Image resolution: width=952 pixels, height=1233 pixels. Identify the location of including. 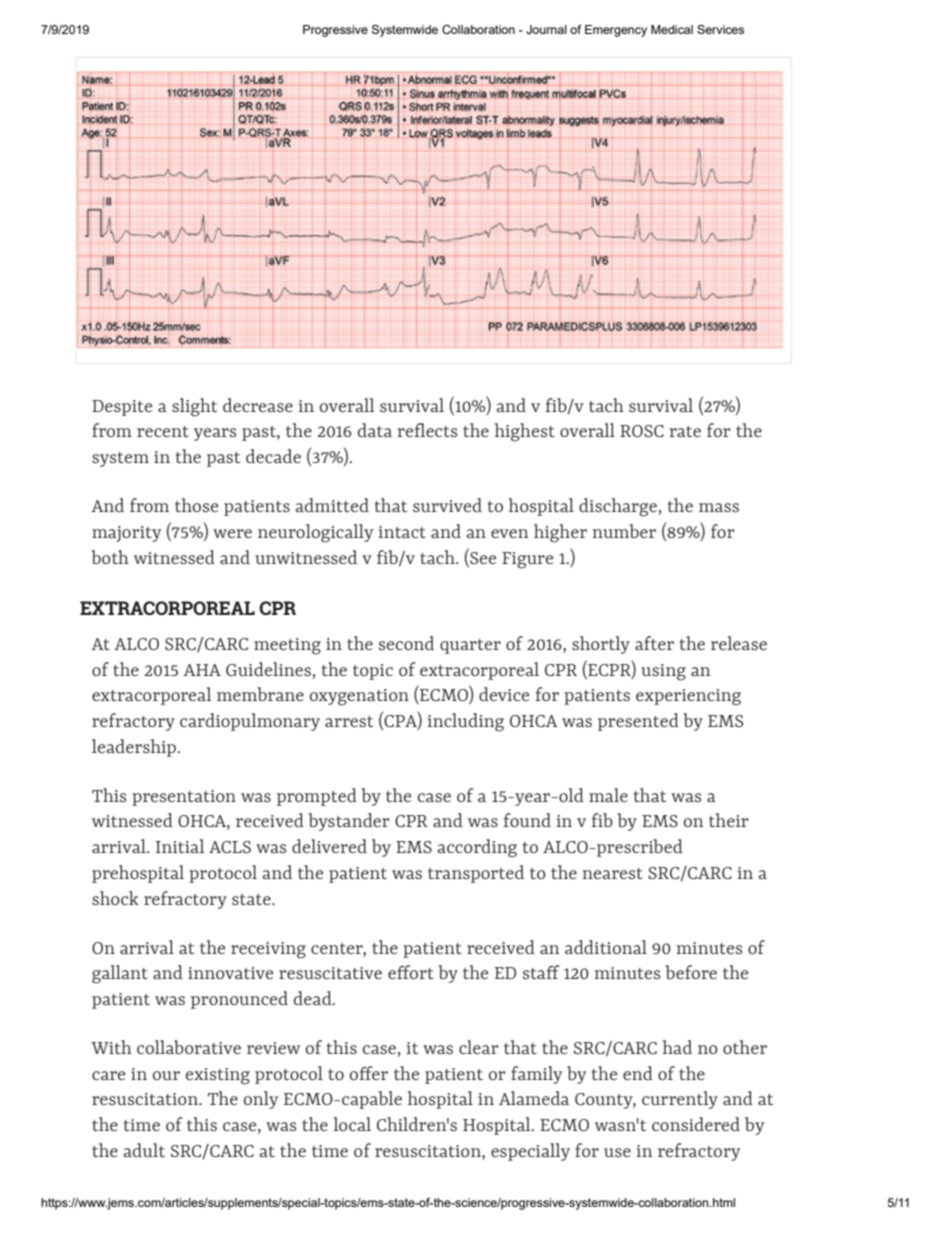
(466, 722).
